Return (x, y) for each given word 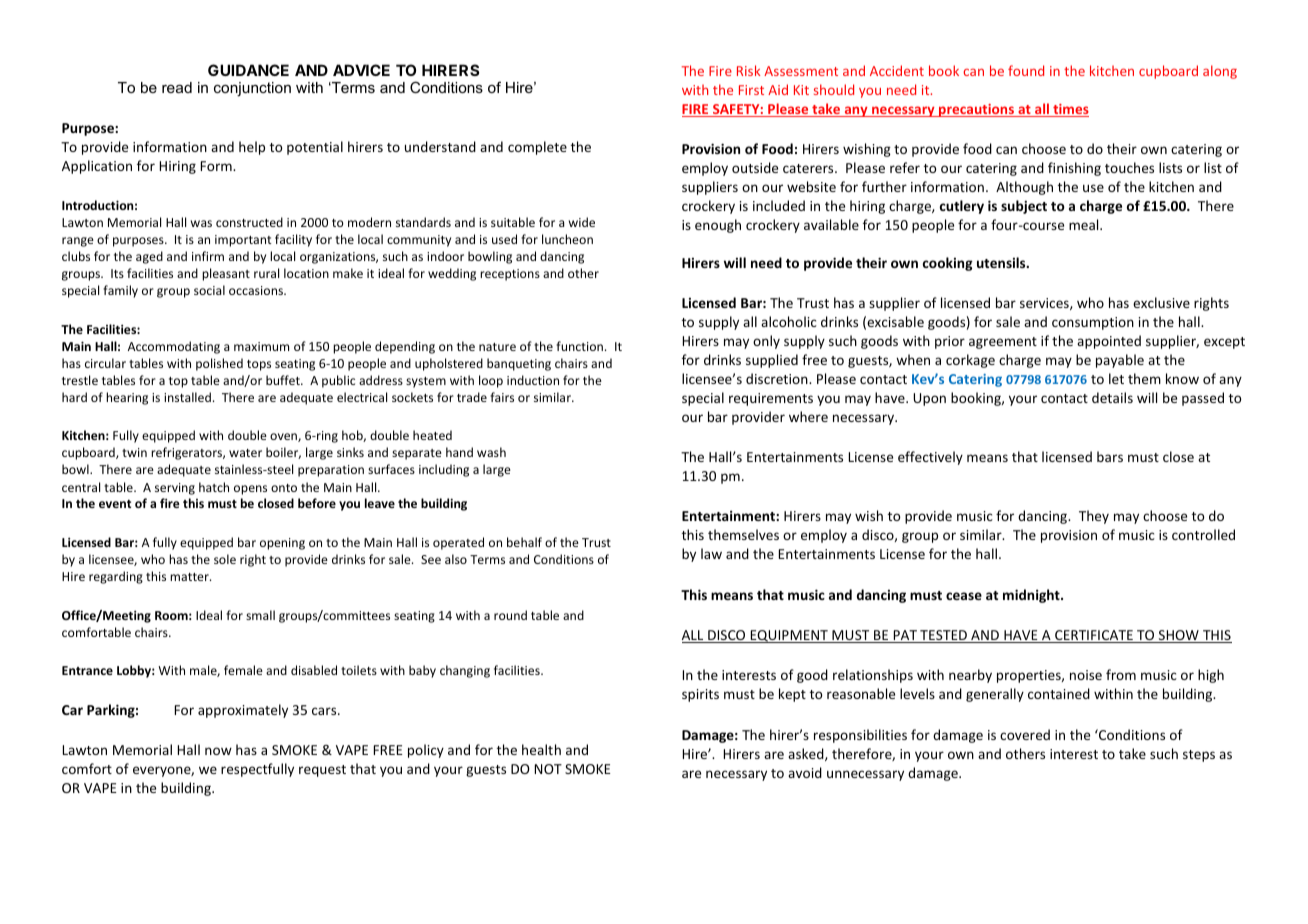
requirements (771, 399)
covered (1025, 734)
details (1112, 397)
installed (187, 397)
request (322, 771)
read (177, 87)
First (751, 90)
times (1070, 110)
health (541, 749)
